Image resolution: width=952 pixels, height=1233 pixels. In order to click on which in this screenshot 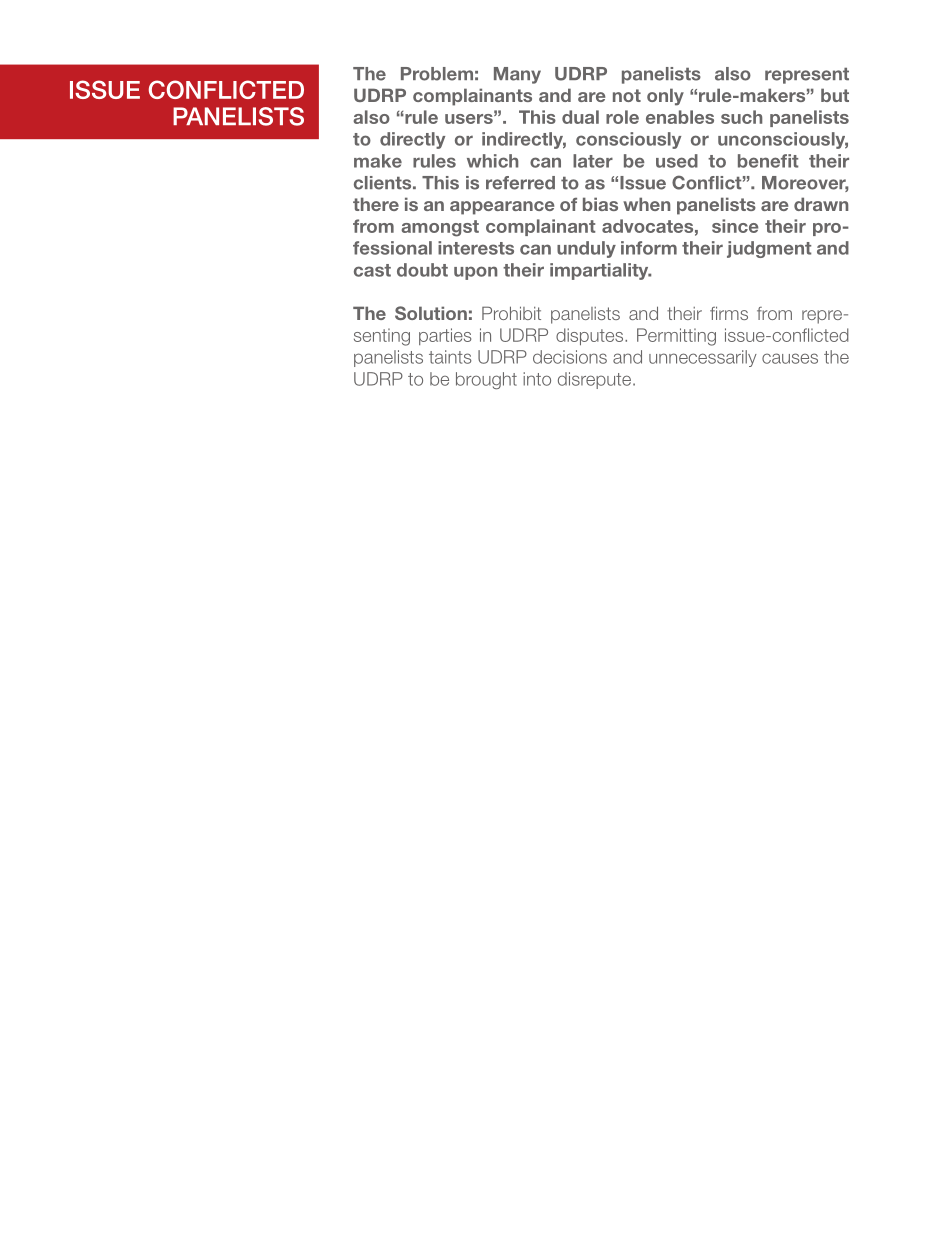, I will do `click(492, 161)`.
